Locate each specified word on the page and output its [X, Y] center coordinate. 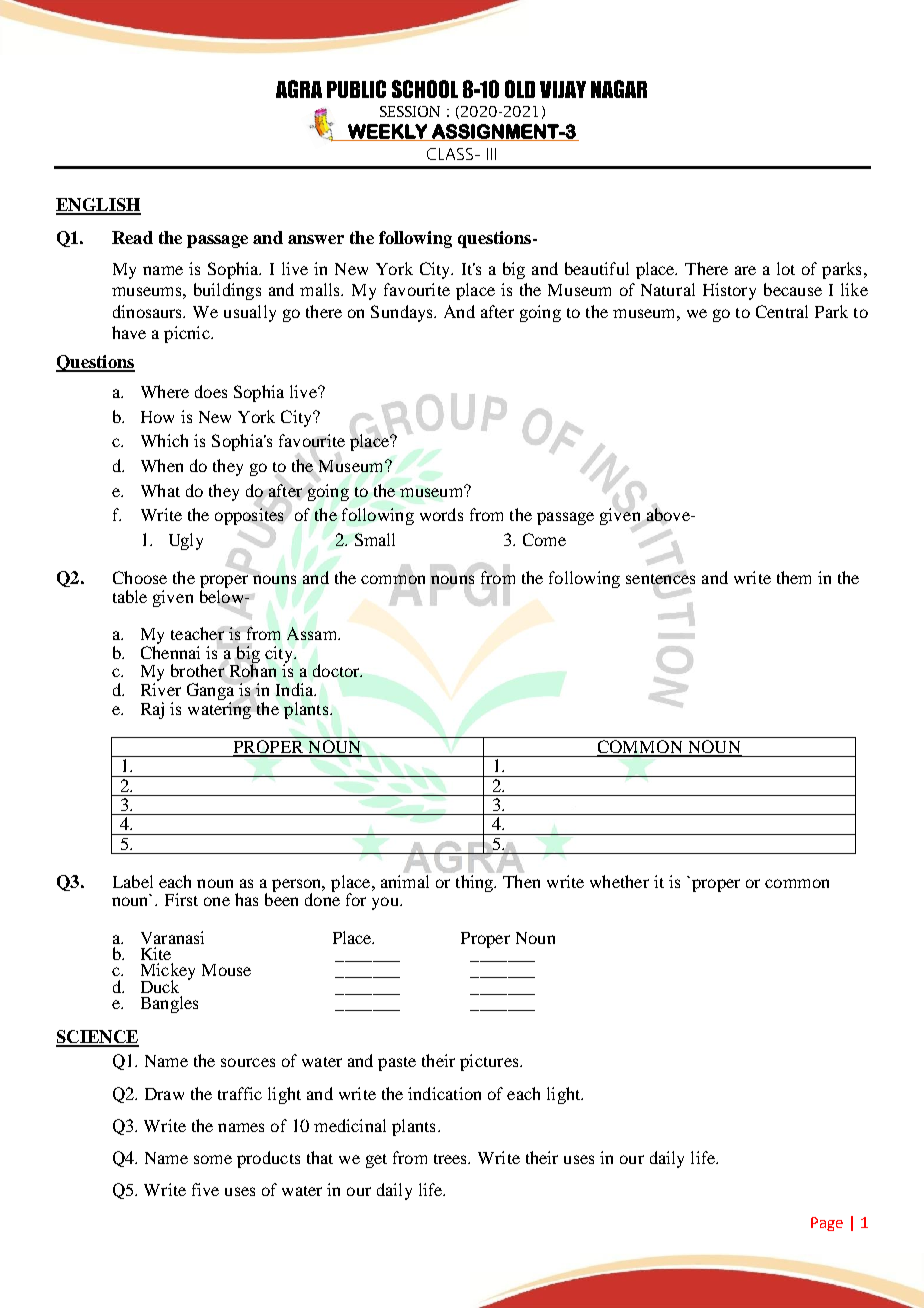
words [441, 514]
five [205, 1189]
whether [619, 881]
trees [452, 1159]
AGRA [299, 89]
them [794, 577]
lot [786, 268]
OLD [520, 89]
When [162, 465]
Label [133, 881]
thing [476, 883]
